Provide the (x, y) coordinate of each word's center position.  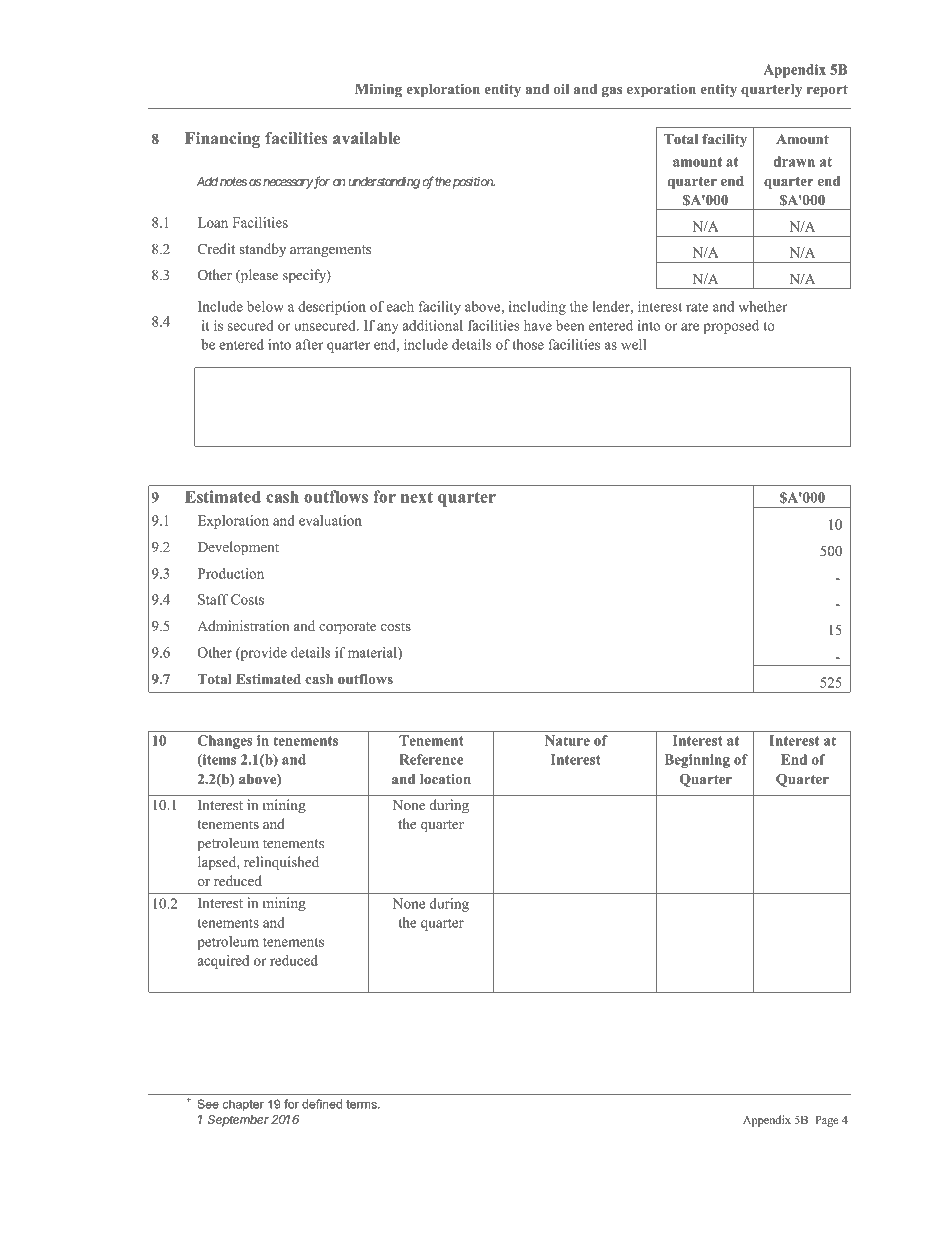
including (537, 308)
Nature (567, 740)
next (417, 497)
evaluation (330, 520)
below (265, 306)
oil (561, 89)
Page (826, 1121)
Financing (222, 140)
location (445, 779)
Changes (225, 742)
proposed (731, 327)
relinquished (281, 863)
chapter (243, 1105)
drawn (794, 161)
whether (763, 306)
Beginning (697, 761)
